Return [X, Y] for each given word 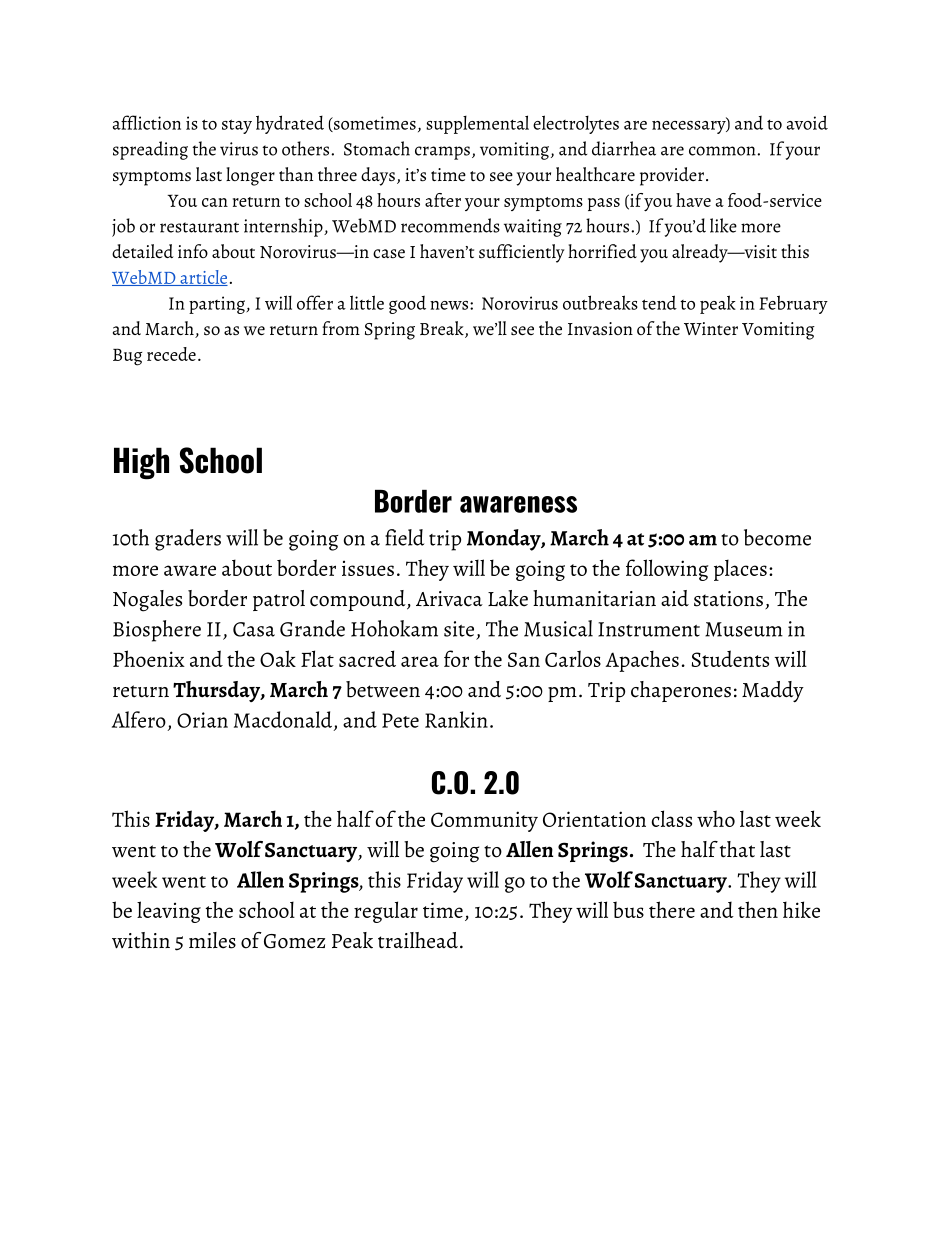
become [777, 537]
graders [188, 540]
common [723, 151]
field [404, 537]
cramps [442, 153]
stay [237, 126]
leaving [169, 912]
